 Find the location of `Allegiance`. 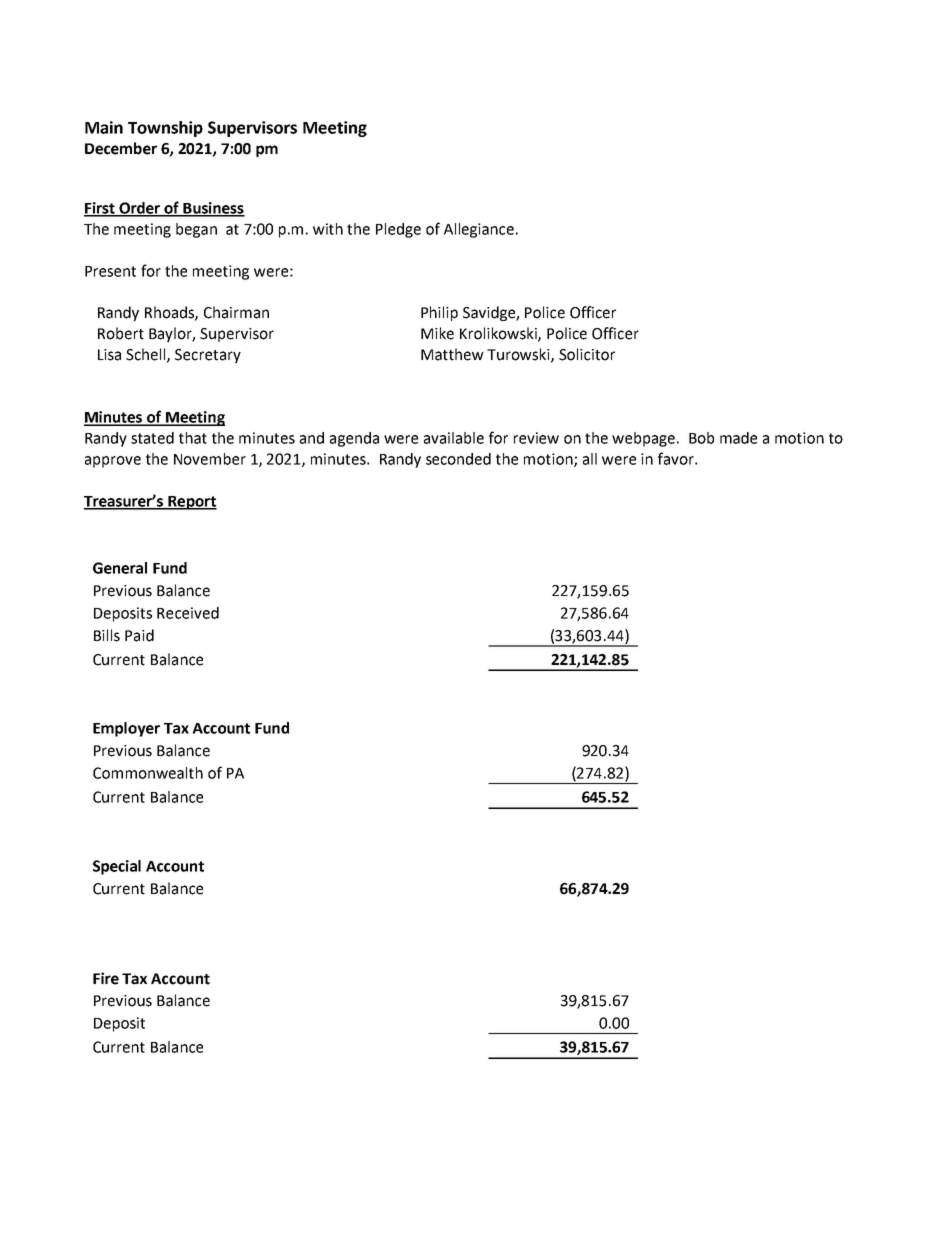

Allegiance is located at coordinates (479, 230).
